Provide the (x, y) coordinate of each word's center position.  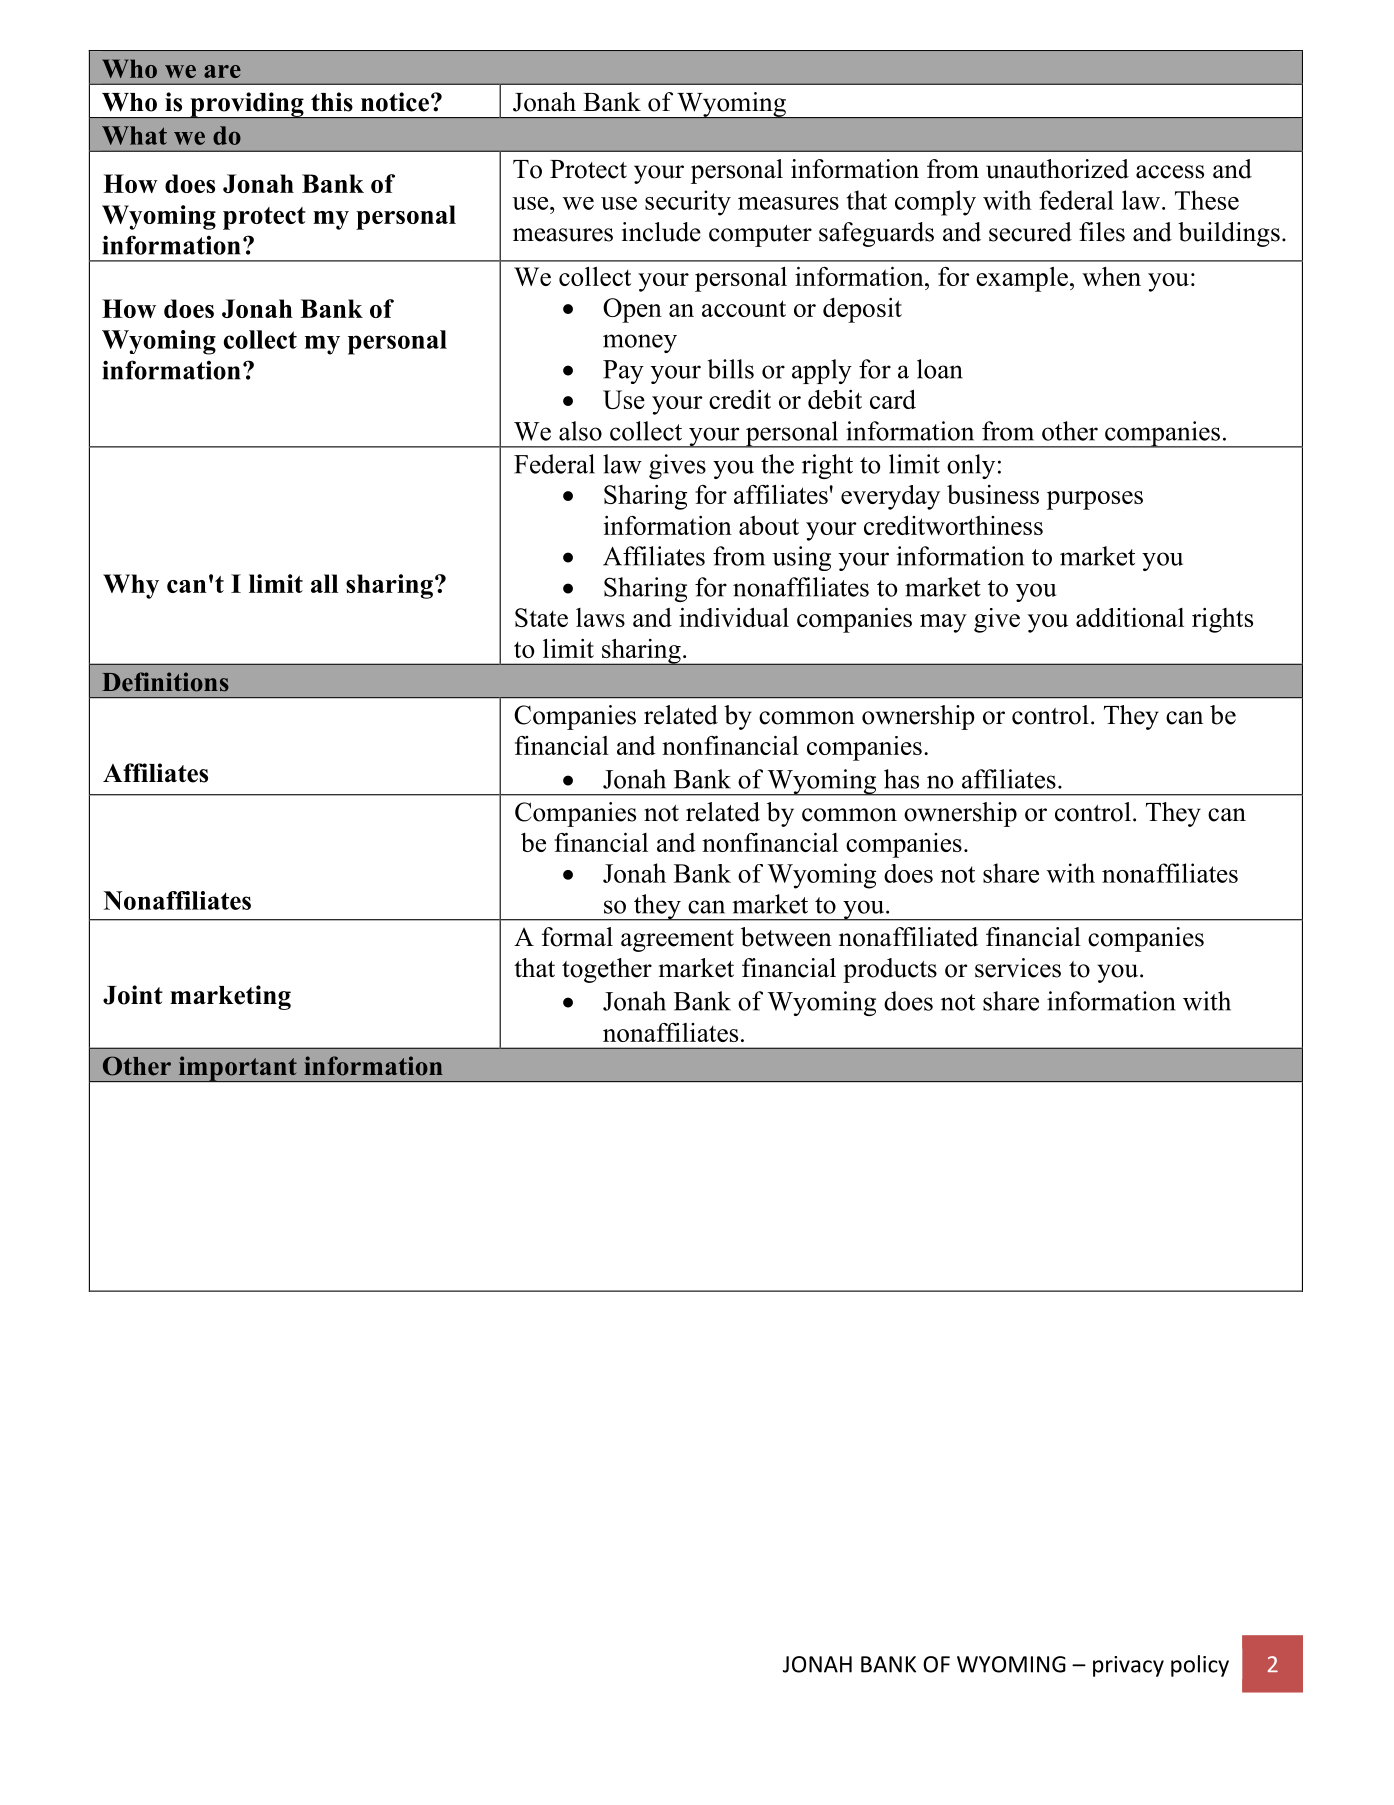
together (607, 970)
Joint (133, 995)
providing (247, 105)
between (786, 937)
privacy (1128, 1666)
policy (1200, 1666)
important (237, 1069)
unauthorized (1057, 169)
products (890, 970)
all (324, 583)
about (769, 525)
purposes (1095, 500)
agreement (677, 941)
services (1018, 968)
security (688, 203)
